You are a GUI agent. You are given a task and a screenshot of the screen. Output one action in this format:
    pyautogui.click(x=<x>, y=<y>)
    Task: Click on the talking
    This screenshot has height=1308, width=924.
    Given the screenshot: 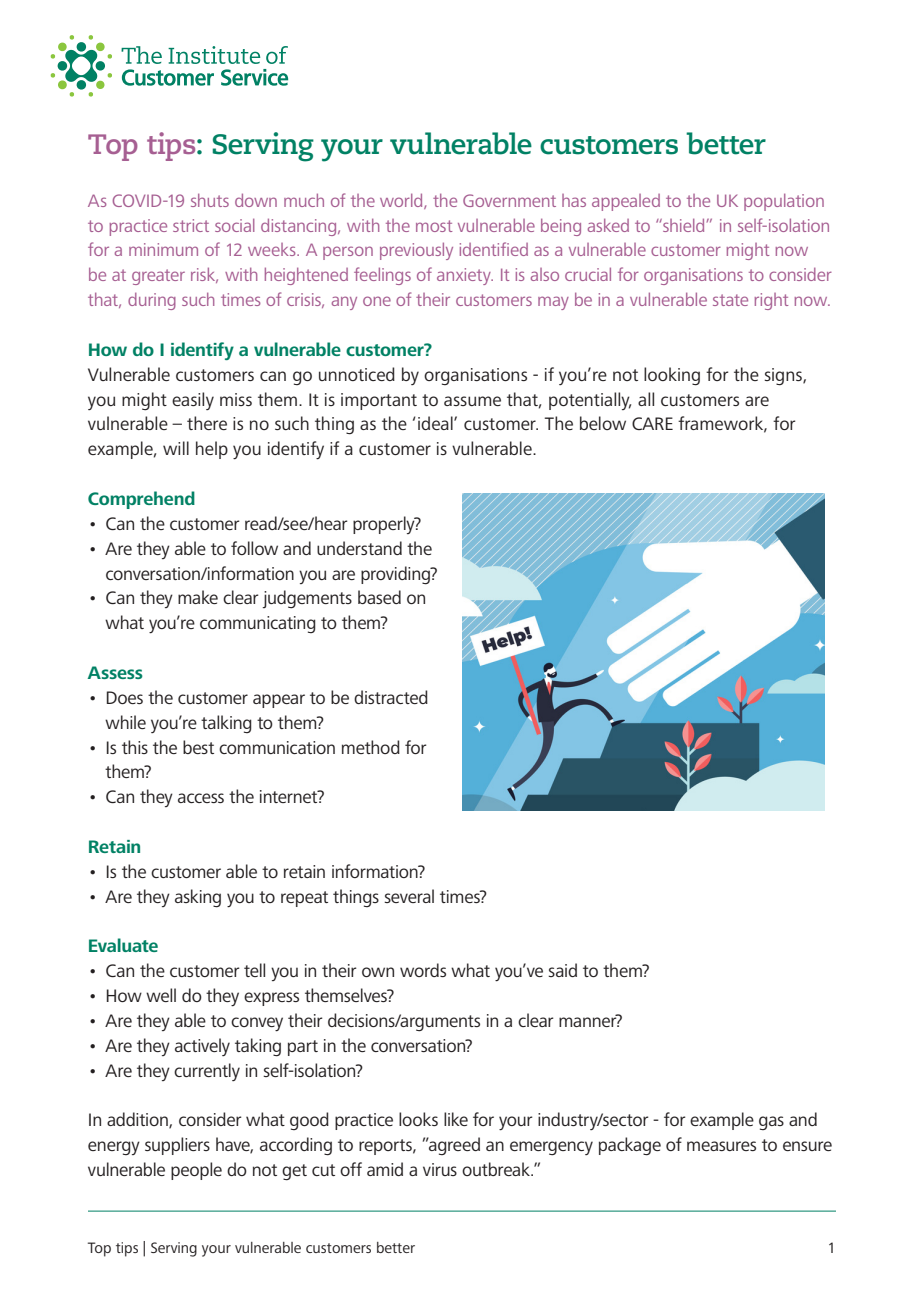 What is the action you would take?
    pyautogui.click(x=226, y=724)
